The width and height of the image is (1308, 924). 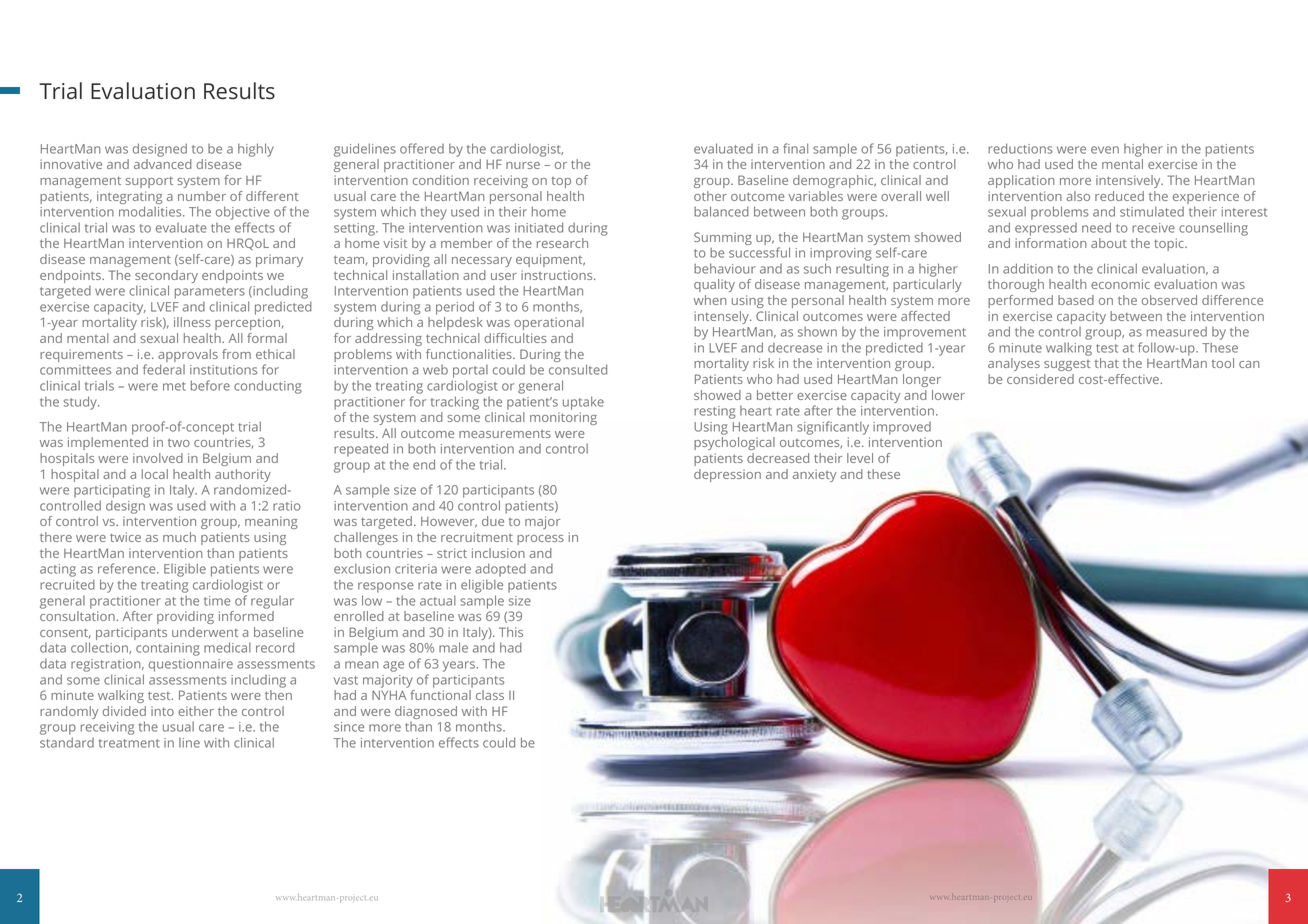 I want to click on parameters, so click(x=210, y=293).
